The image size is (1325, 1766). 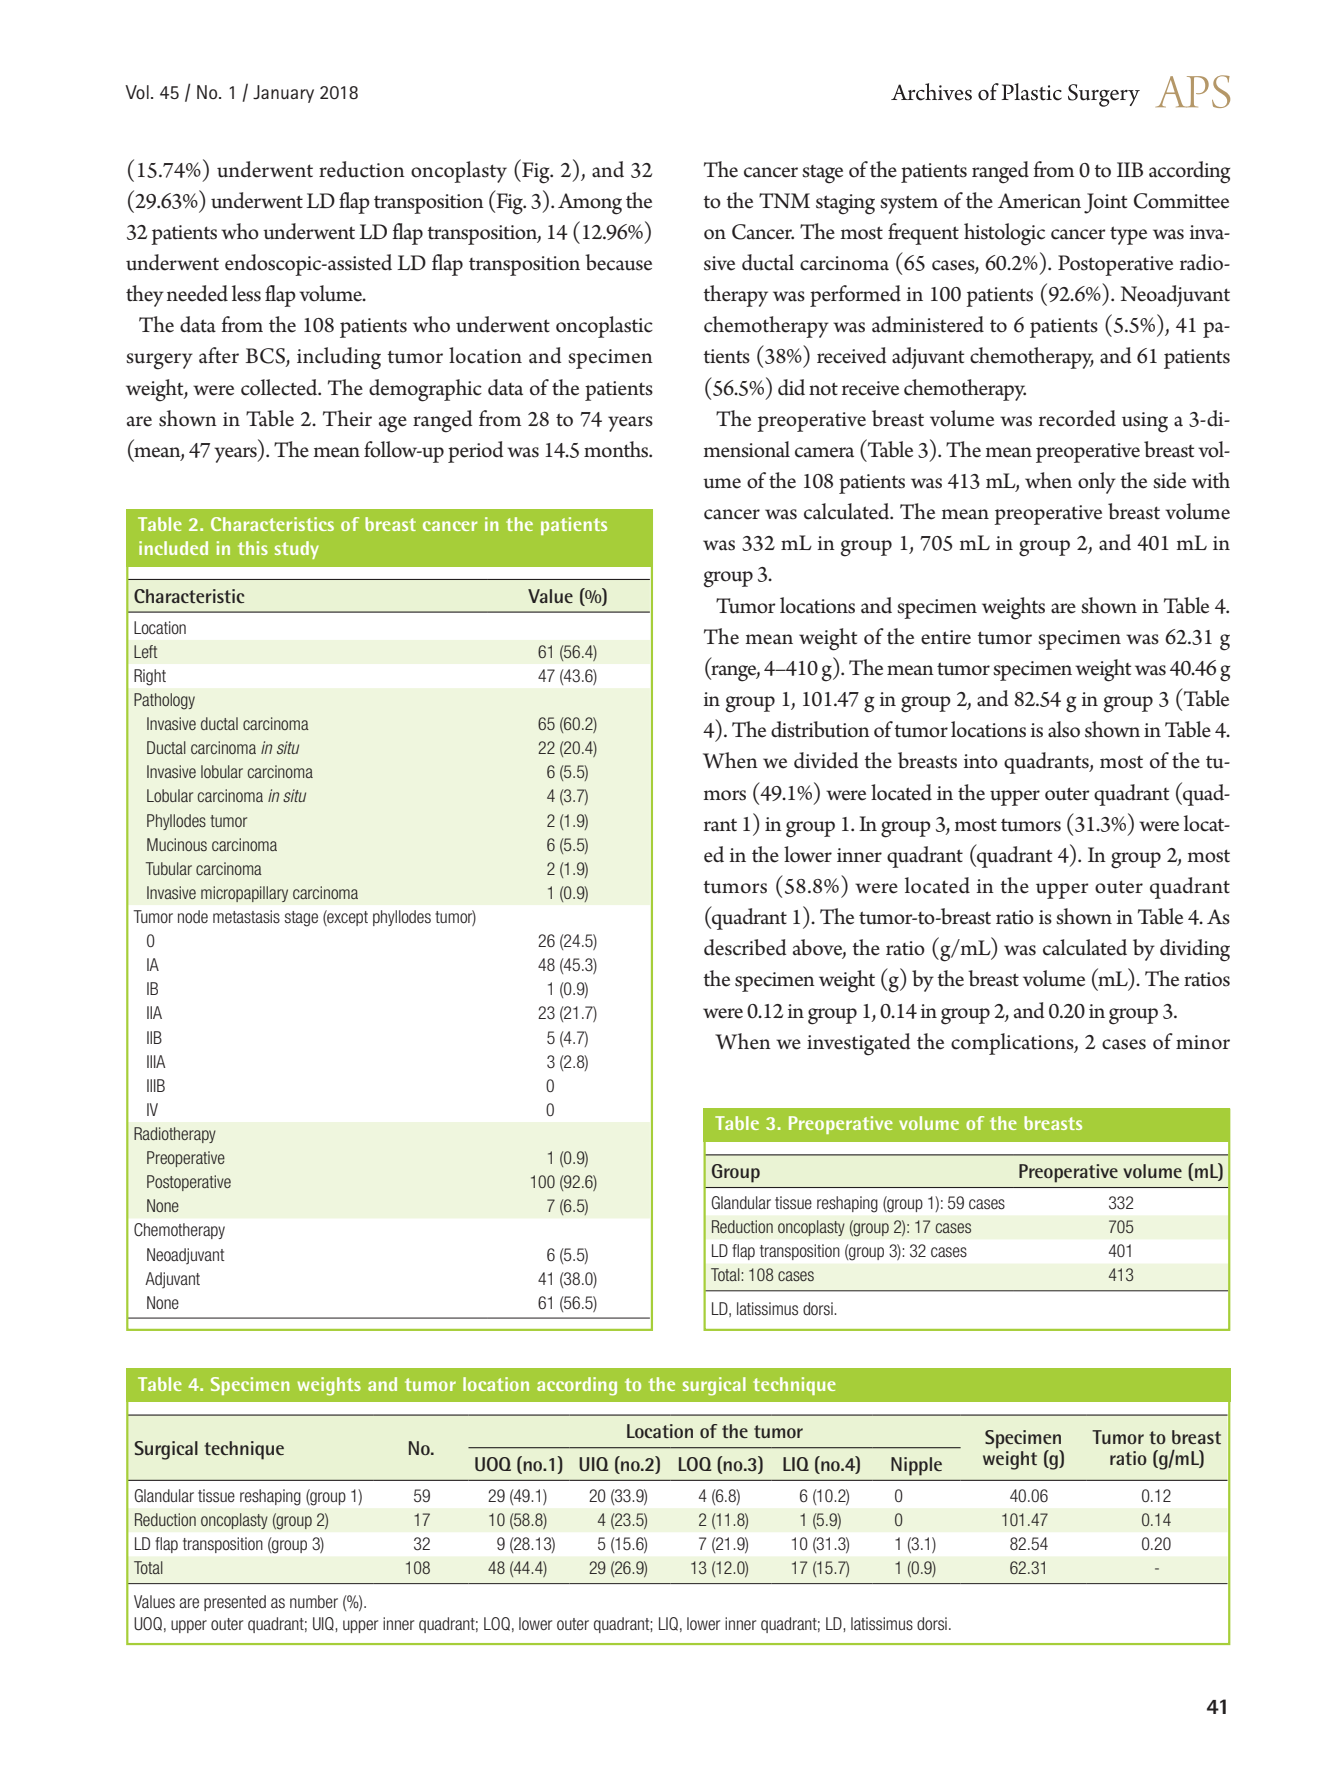 What do you see at coordinates (590, 204) in the image?
I see `Among` at bounding box center [590, 204].
